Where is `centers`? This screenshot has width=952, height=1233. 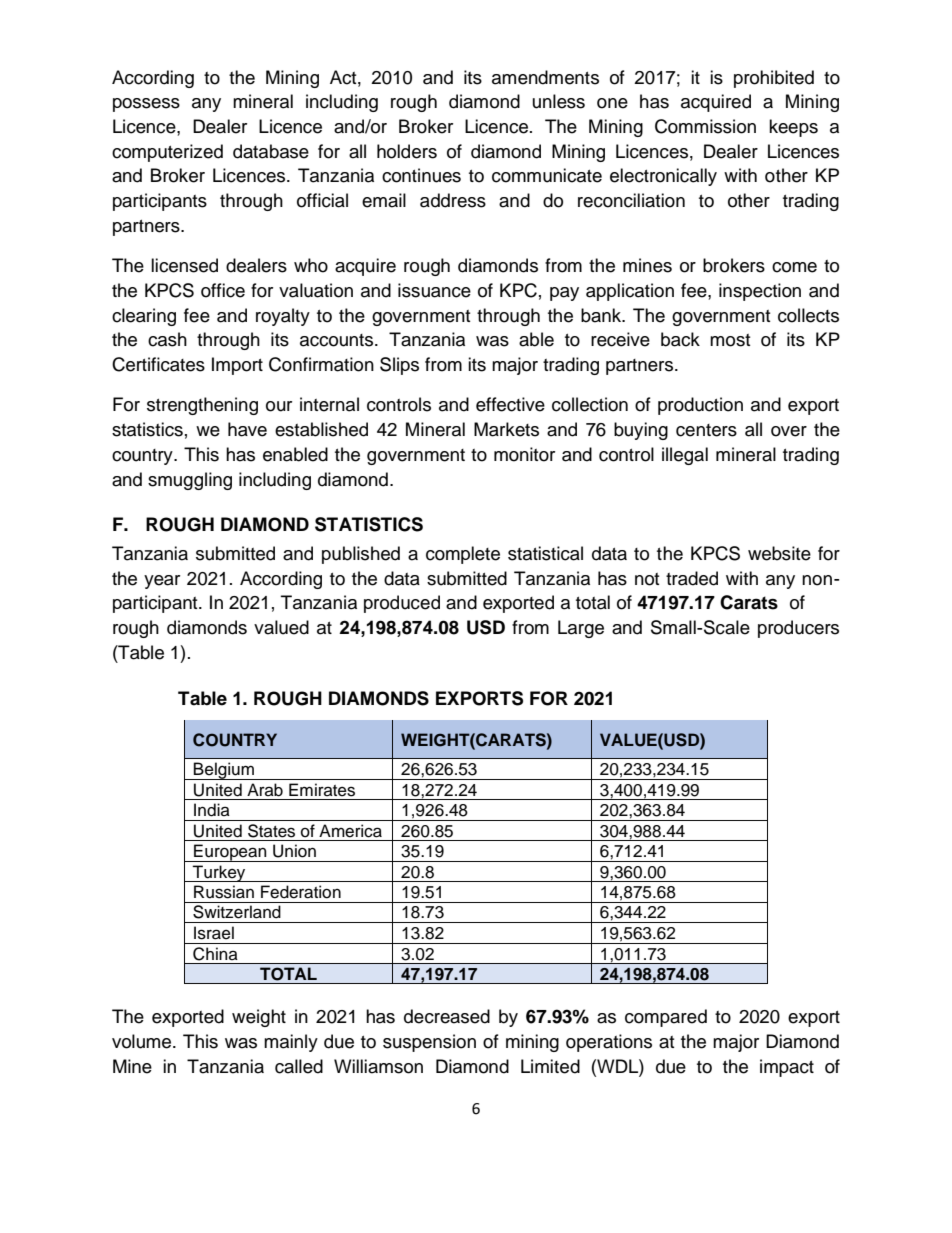
centers is located at coordinates (706, 430).
